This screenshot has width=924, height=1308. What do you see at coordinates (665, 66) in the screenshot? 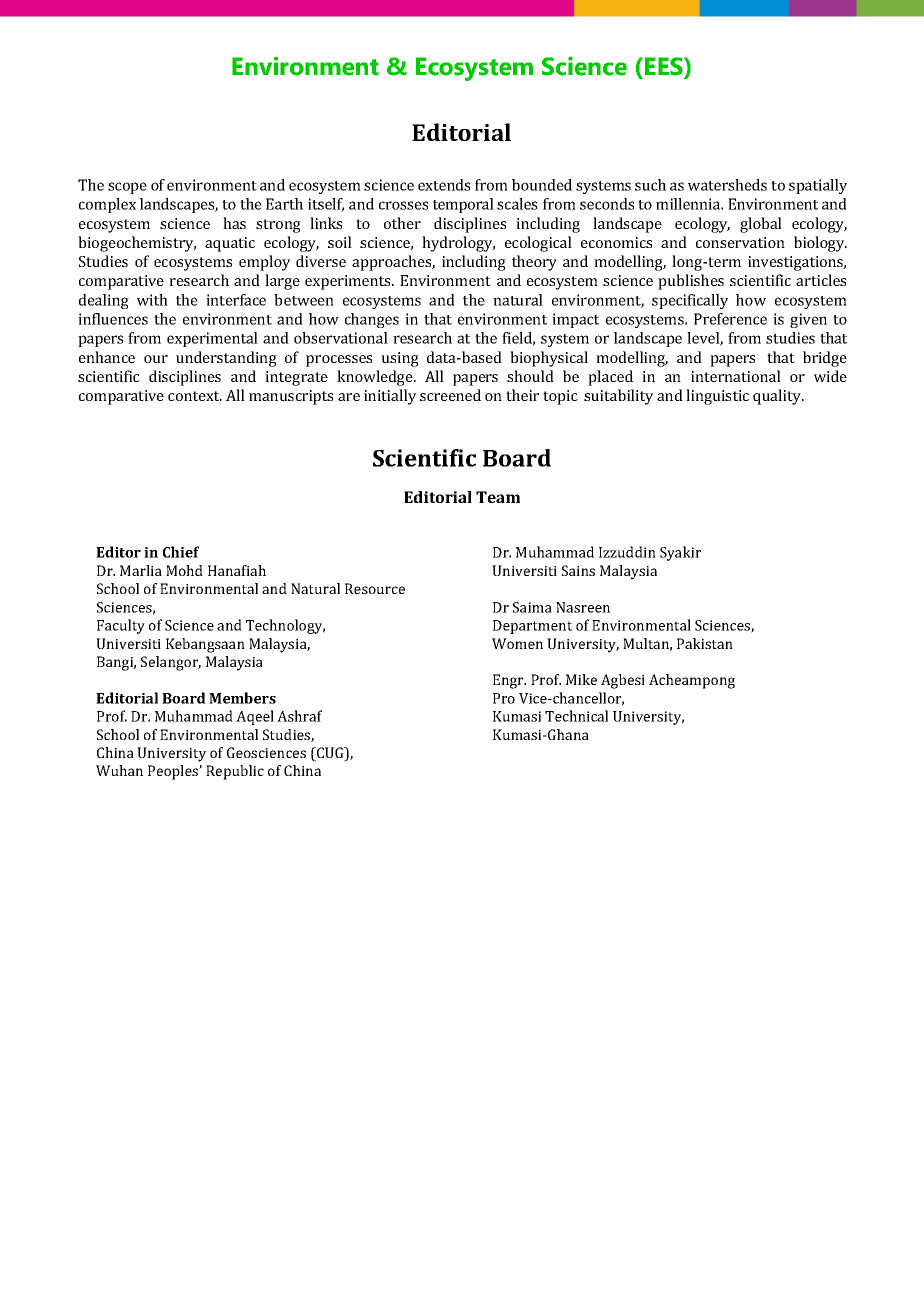
I see `EES` at bounding box center [665, 66].
